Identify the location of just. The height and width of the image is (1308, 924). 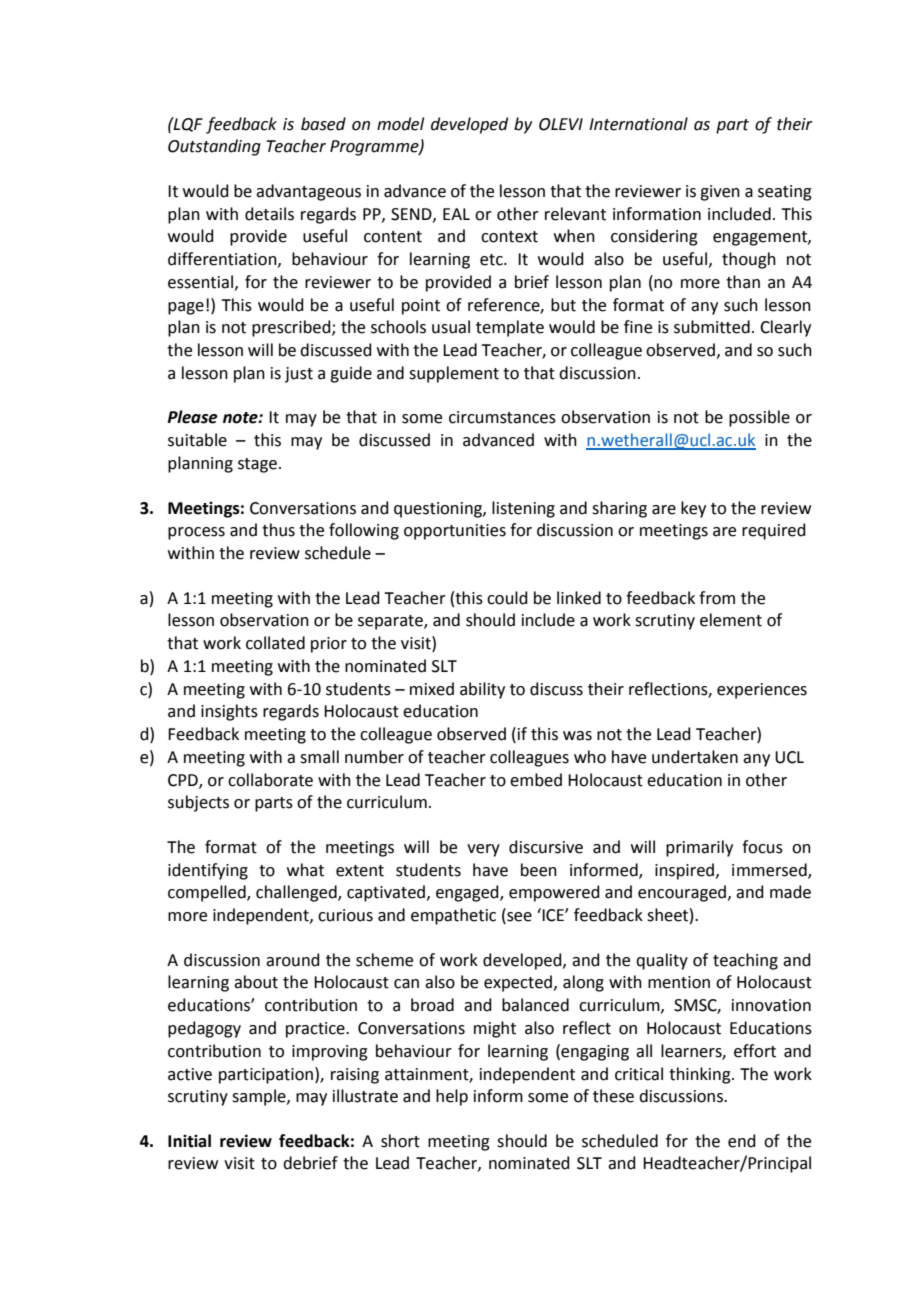
(299, 375).
